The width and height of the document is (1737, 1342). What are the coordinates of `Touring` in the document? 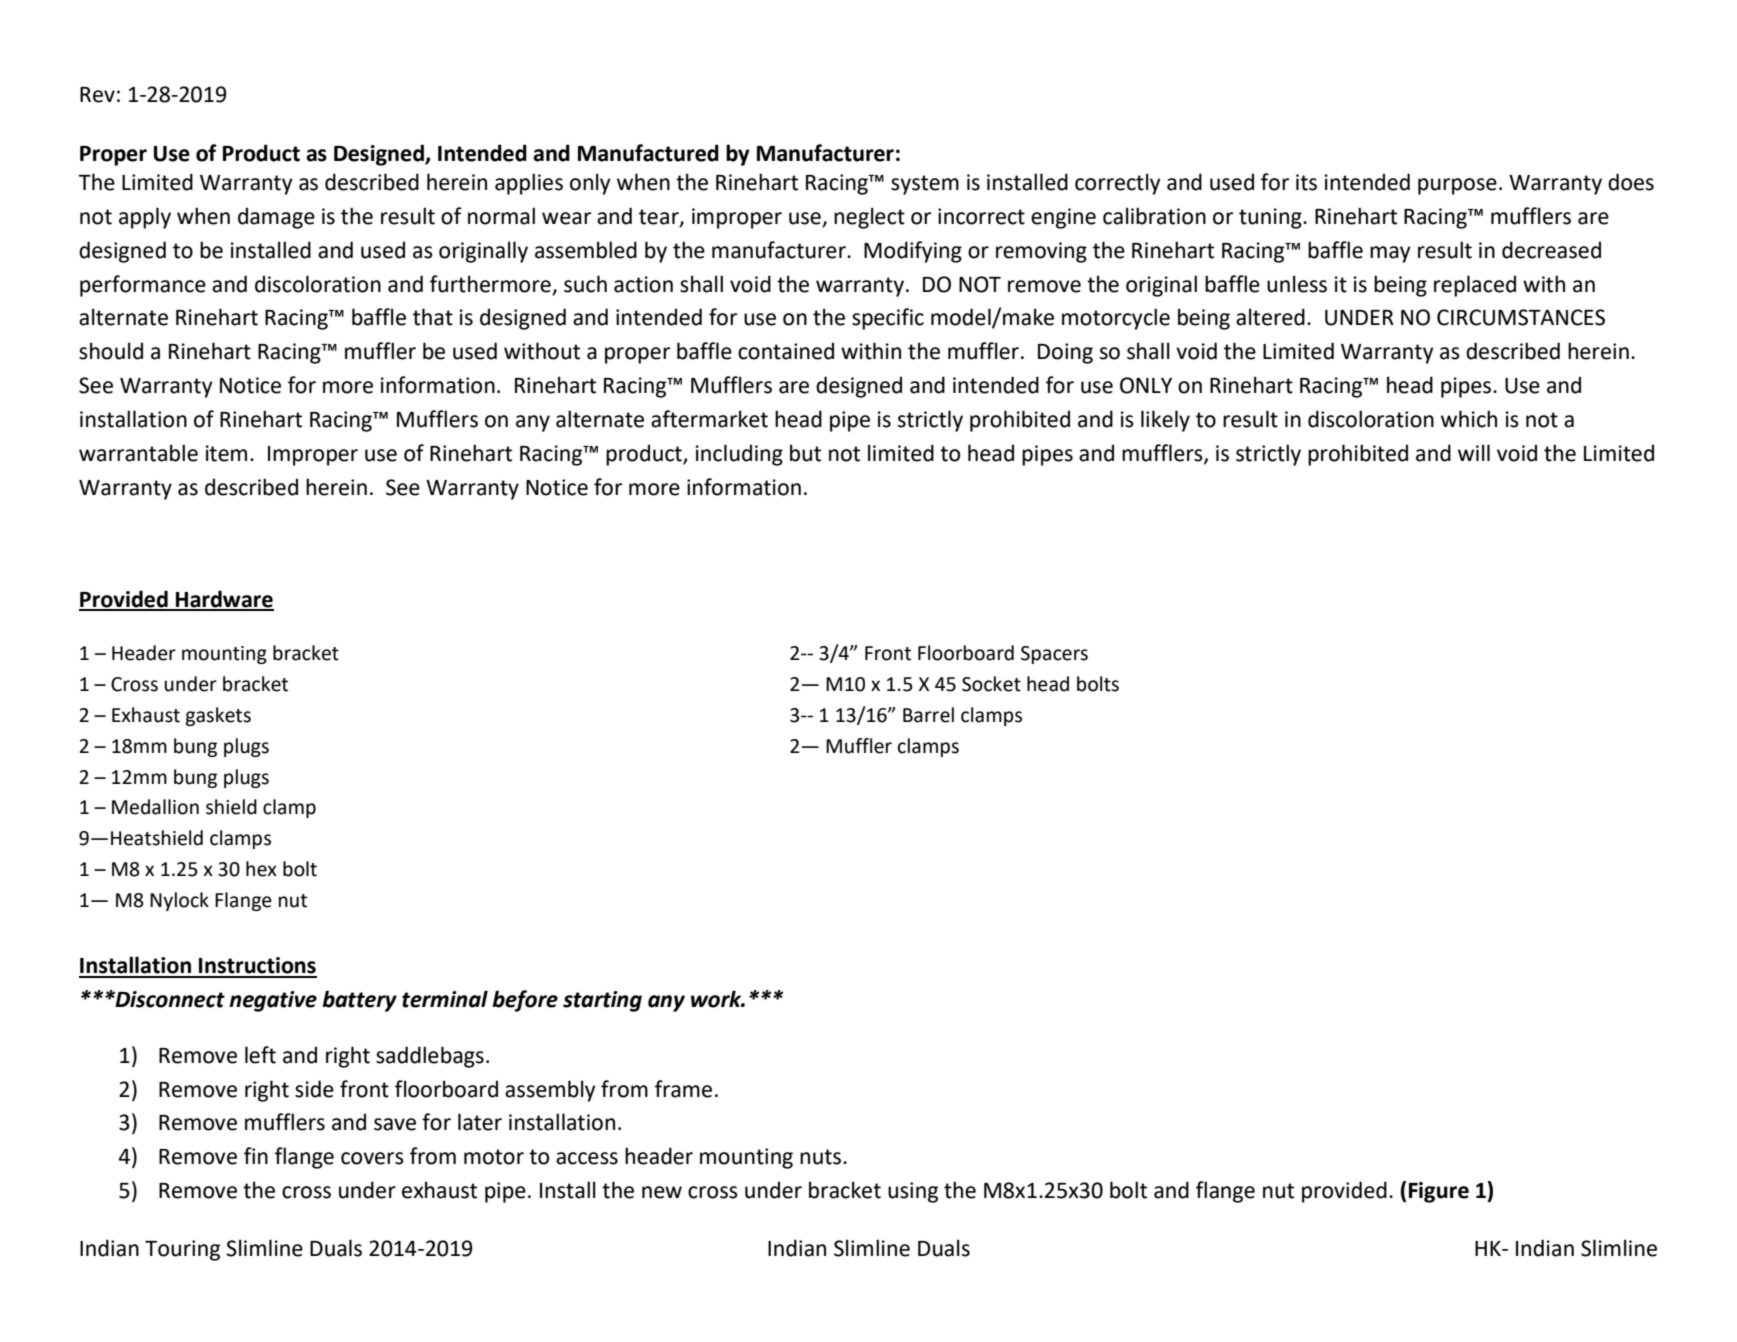 It's located at (182, 1250).
